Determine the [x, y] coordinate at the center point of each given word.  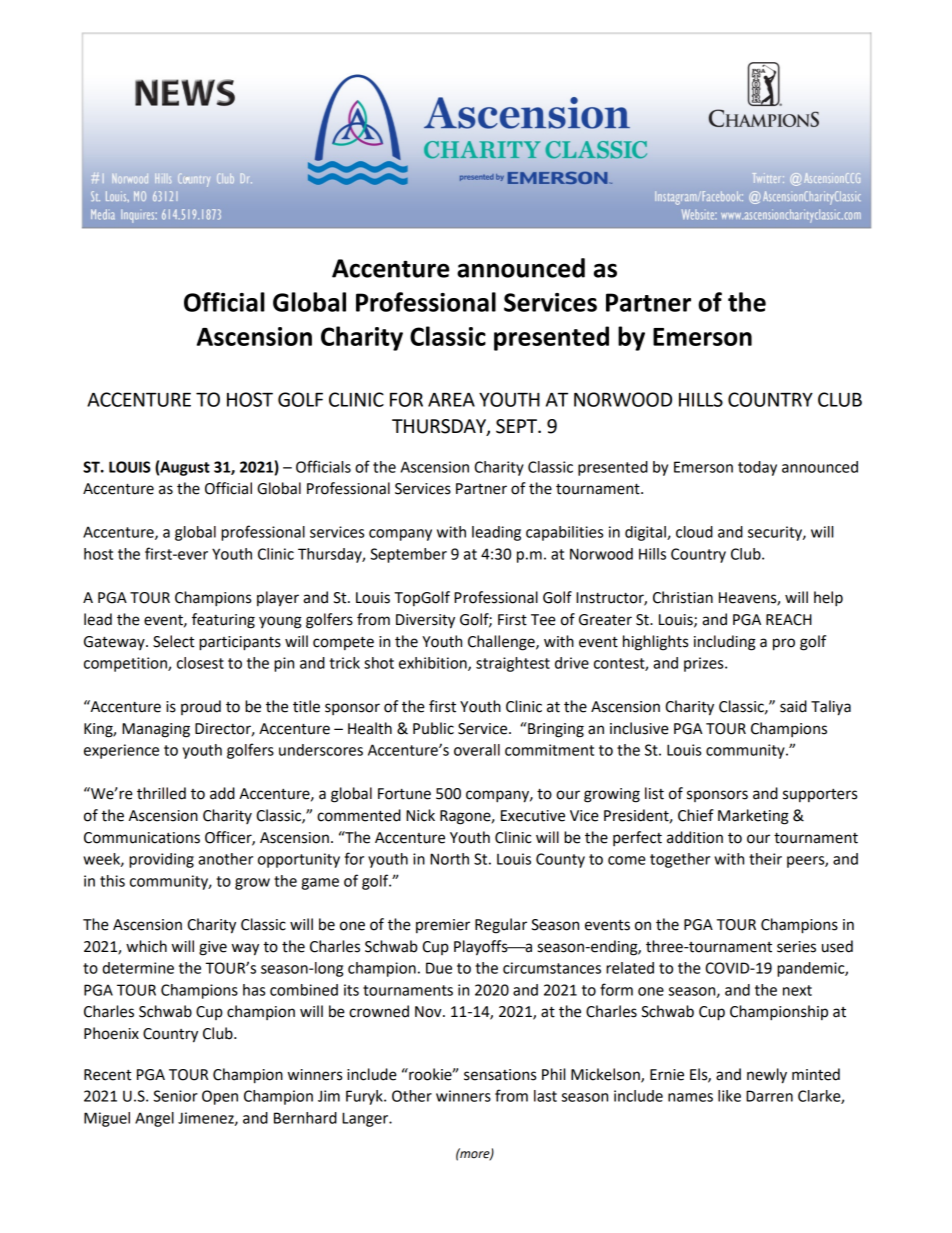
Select [173, 641]
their [765, 859]
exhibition [434, 664]
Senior [175, 1096]
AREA [451, 400]
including [725, 643]
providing [161, 860]
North [449, 859]
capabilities [564, 533]
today [757, 468]
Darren [769, 1096]
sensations [500, 1075]
